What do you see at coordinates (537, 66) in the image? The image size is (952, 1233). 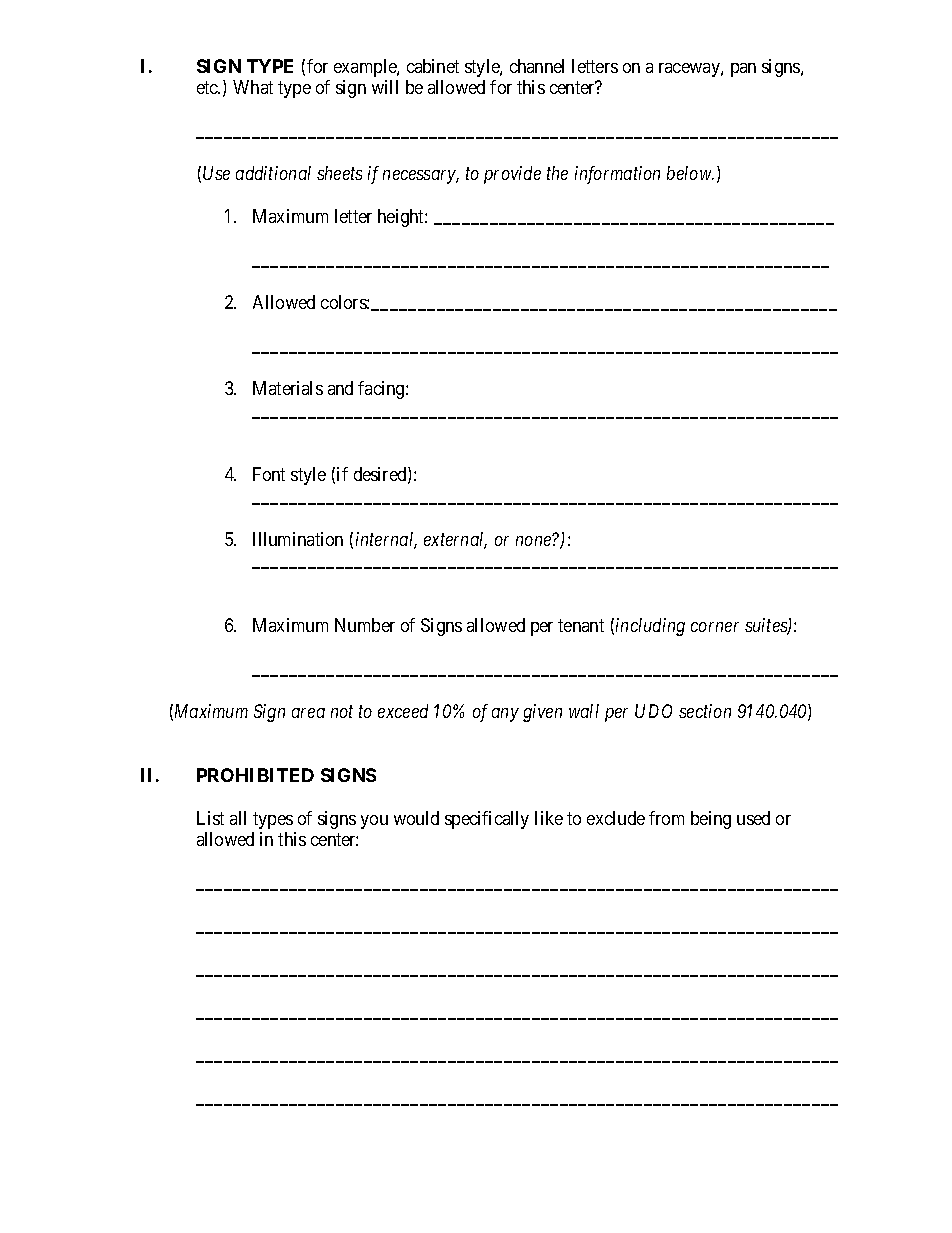 I see `channel` at bounding box center [537, 66].
